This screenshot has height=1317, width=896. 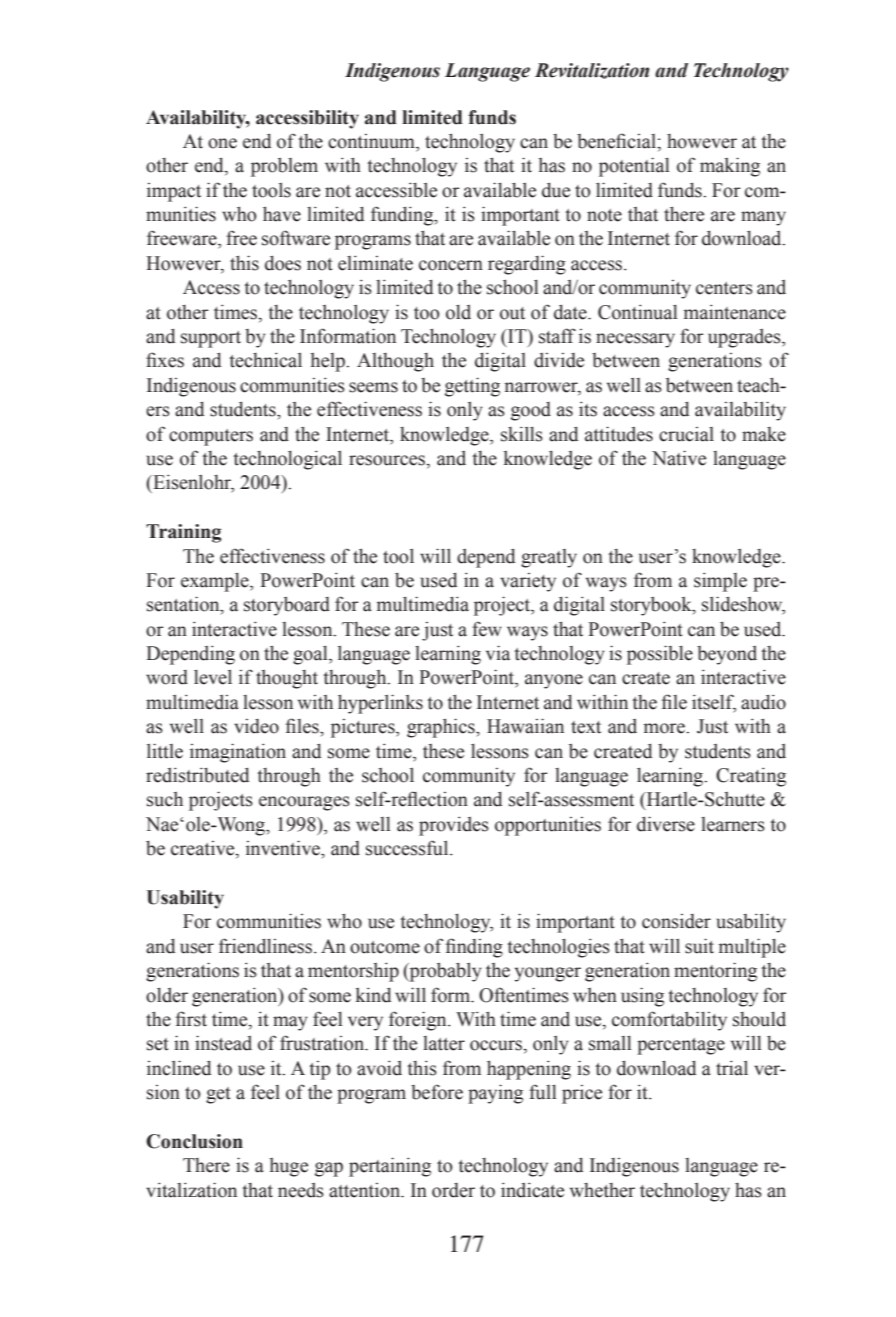 What do you see at coordinates (498, 653) in the screenshot?
I see `via` at bounding box center [498, 653].
